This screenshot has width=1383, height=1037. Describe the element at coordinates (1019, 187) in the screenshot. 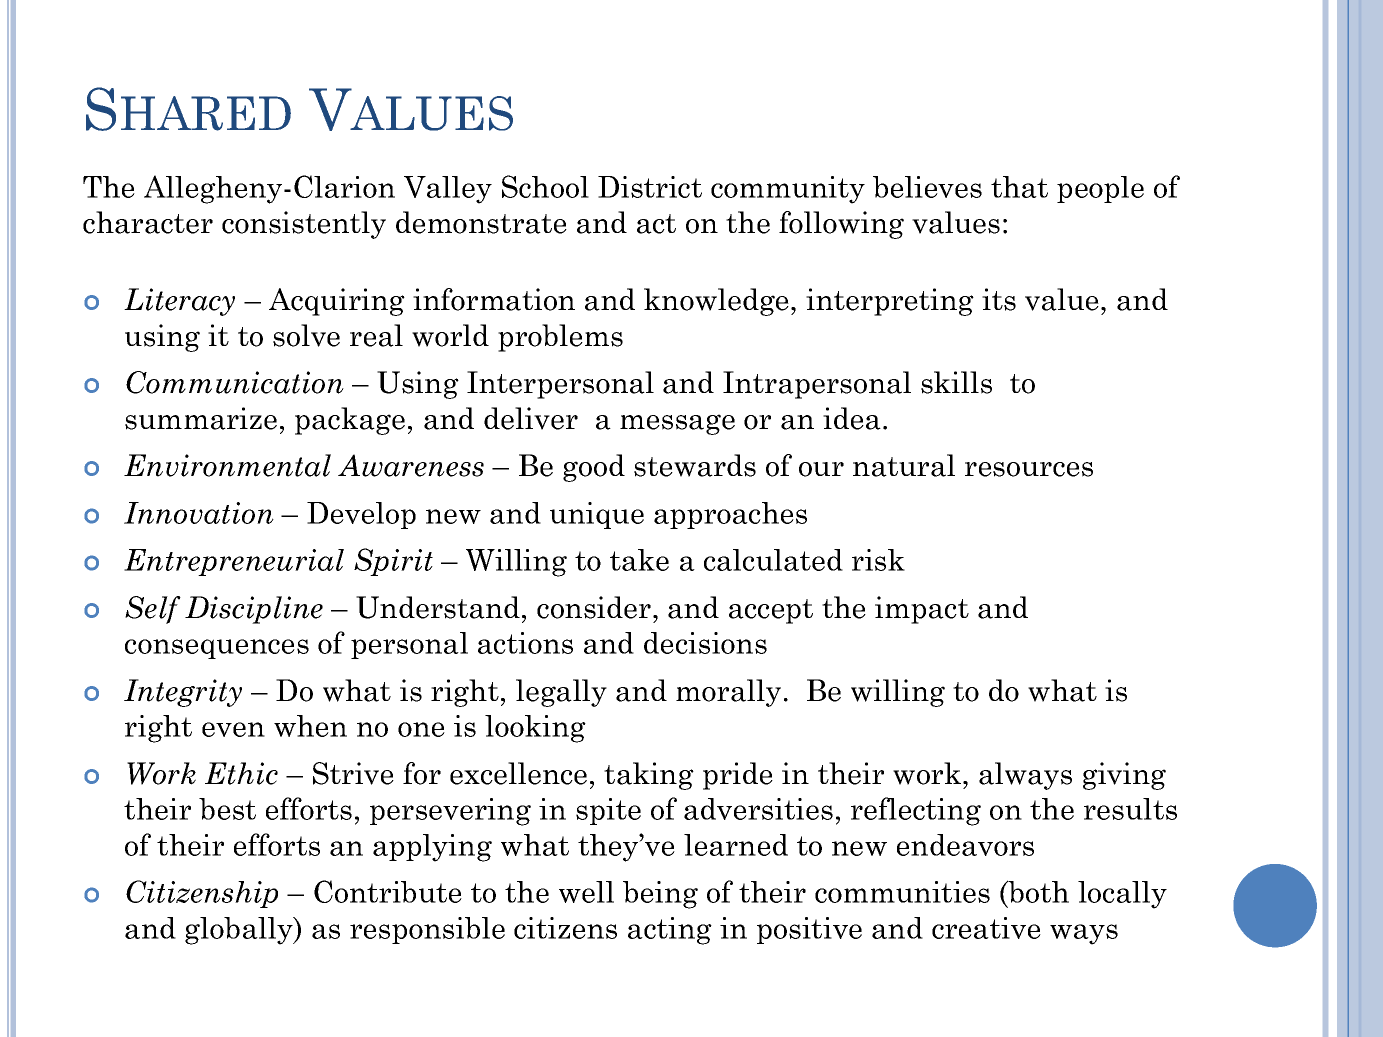

I see `that` at that location.
